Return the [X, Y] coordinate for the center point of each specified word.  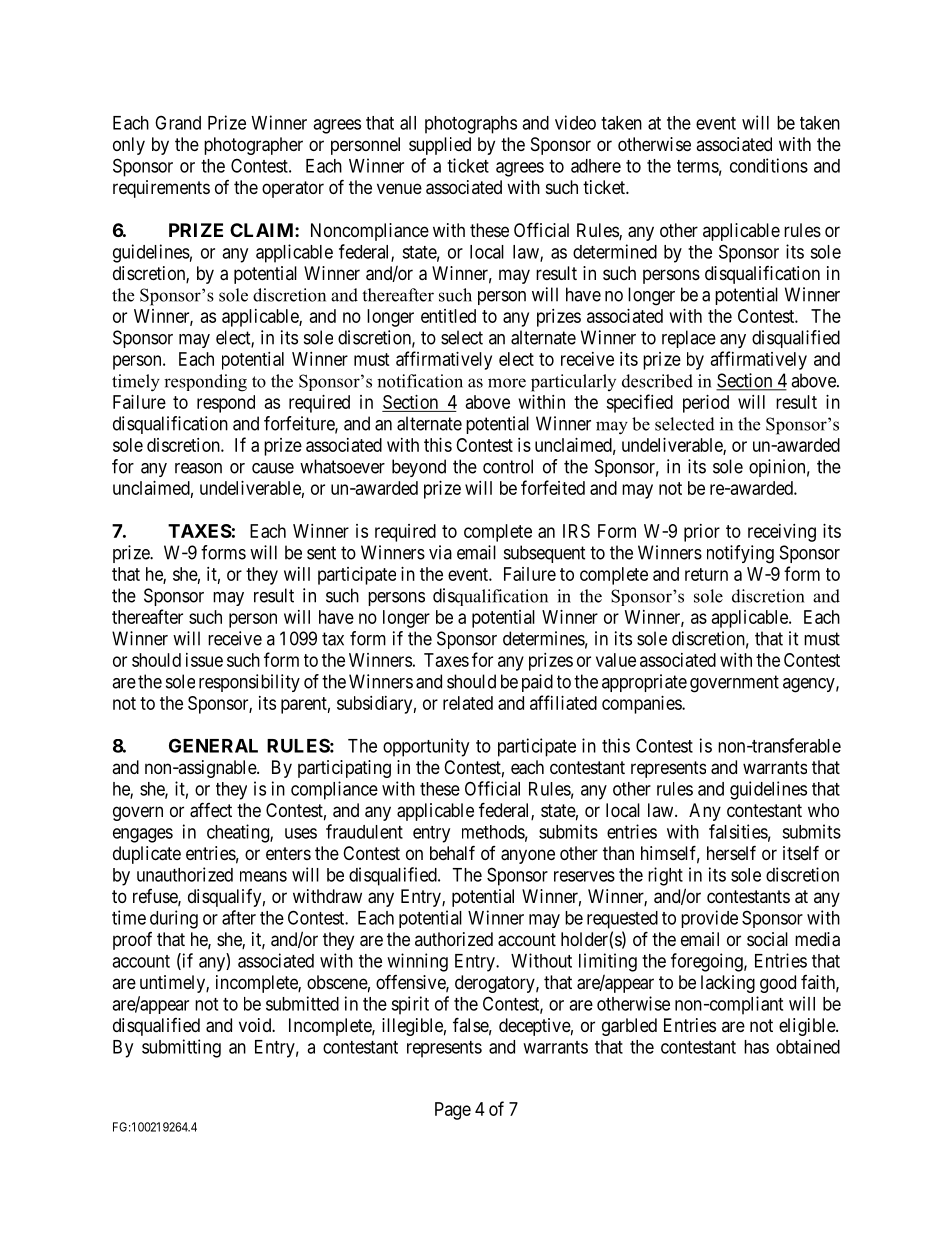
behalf [452, 853]
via [440, 552]
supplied [440, 146]
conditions [769, 165]
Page [453, 1111]
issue [204, 660]
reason [198, 468]
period [706, 404]
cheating [239, 833]
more [507, 383]
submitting [181, 1048]
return [706, 574]
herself [731, 852]
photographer [253, 146]
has [756, 1047]
